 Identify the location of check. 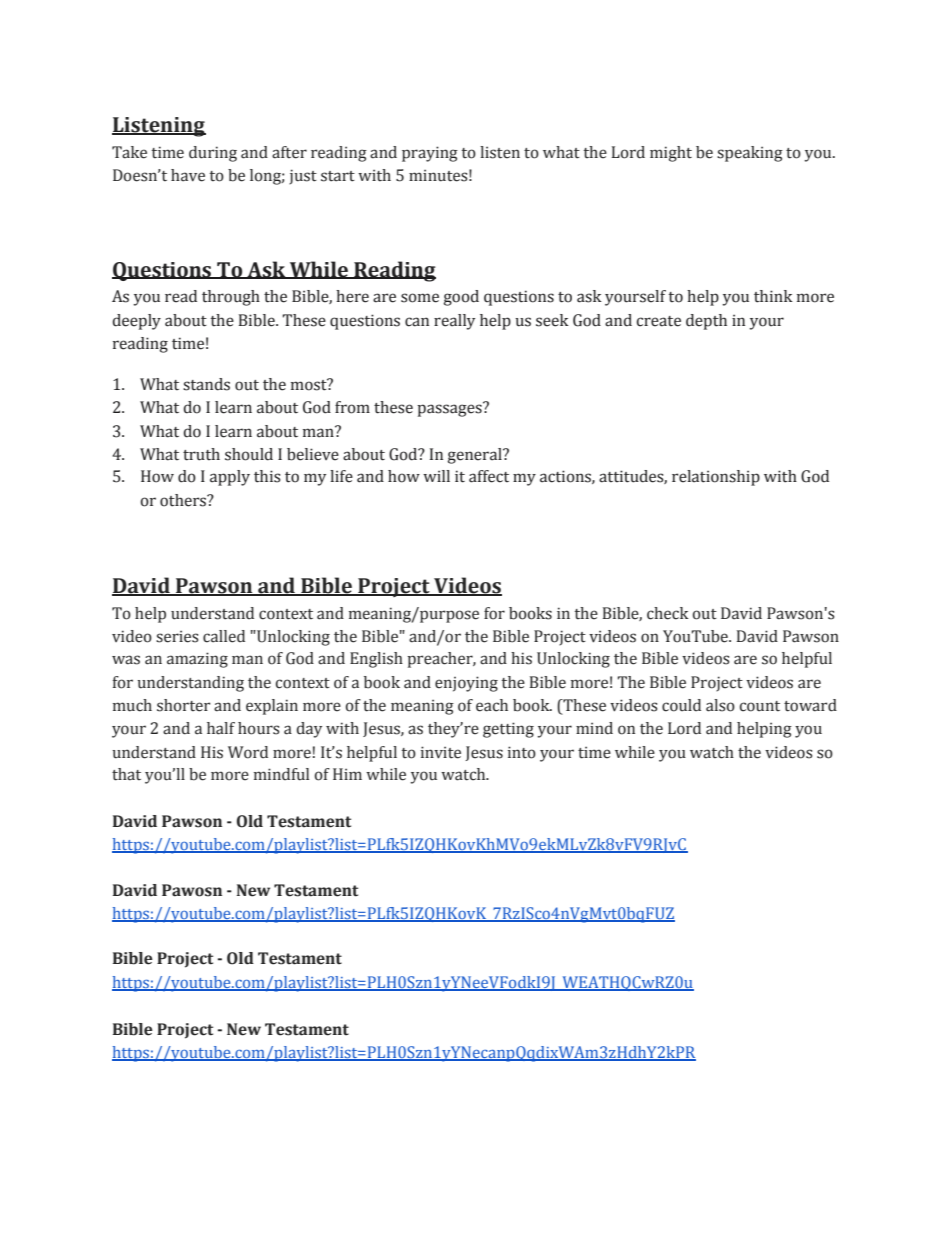
(668, 613).
